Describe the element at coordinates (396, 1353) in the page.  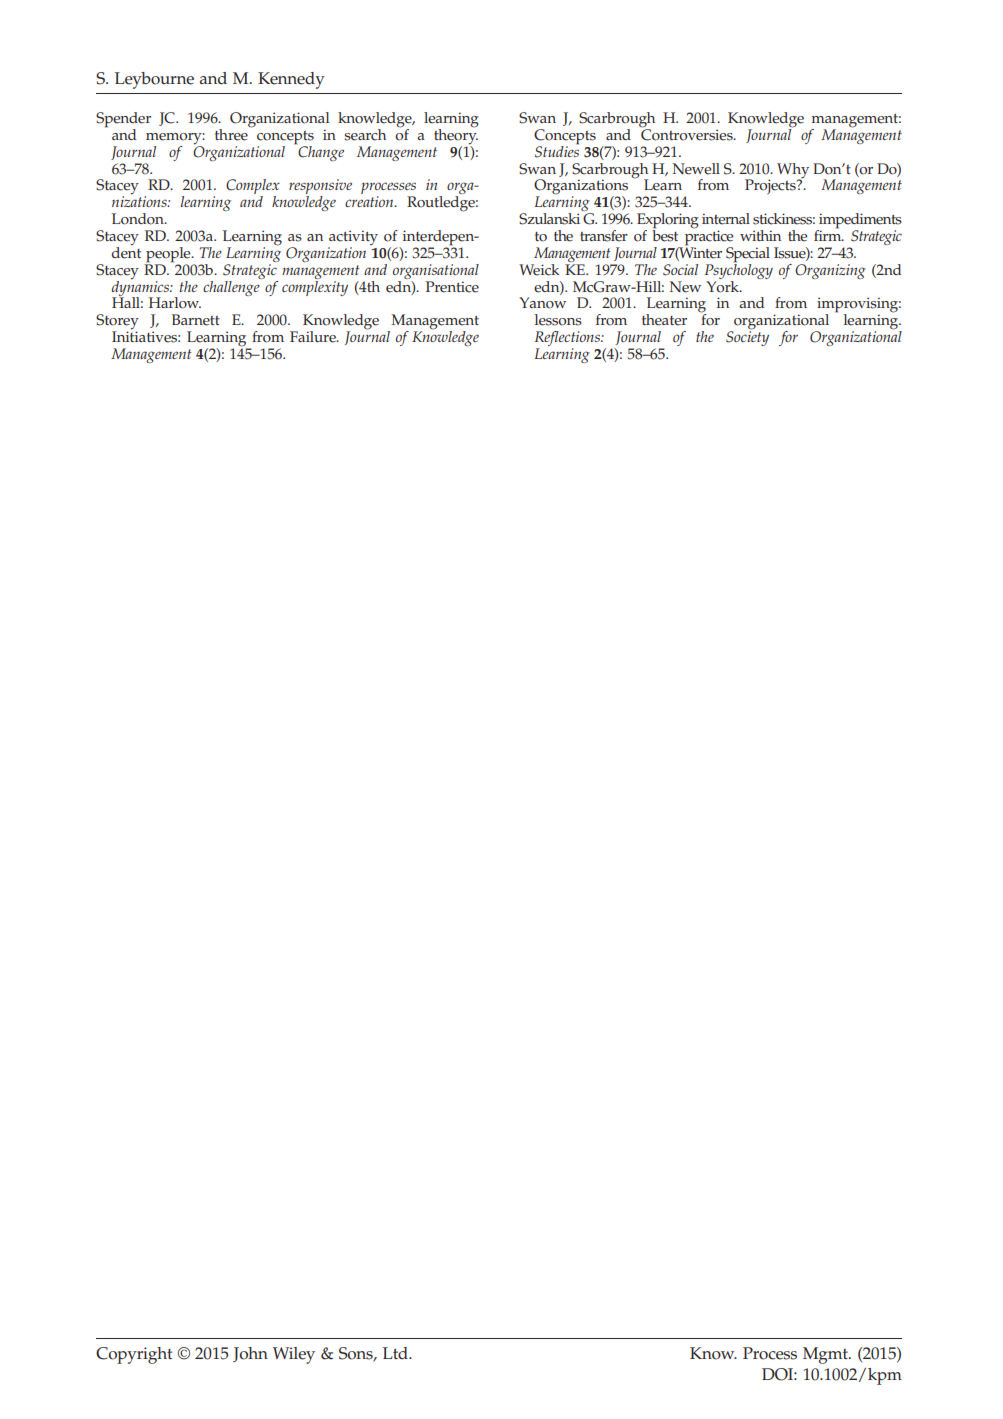
I see `Ltd` at that location.
